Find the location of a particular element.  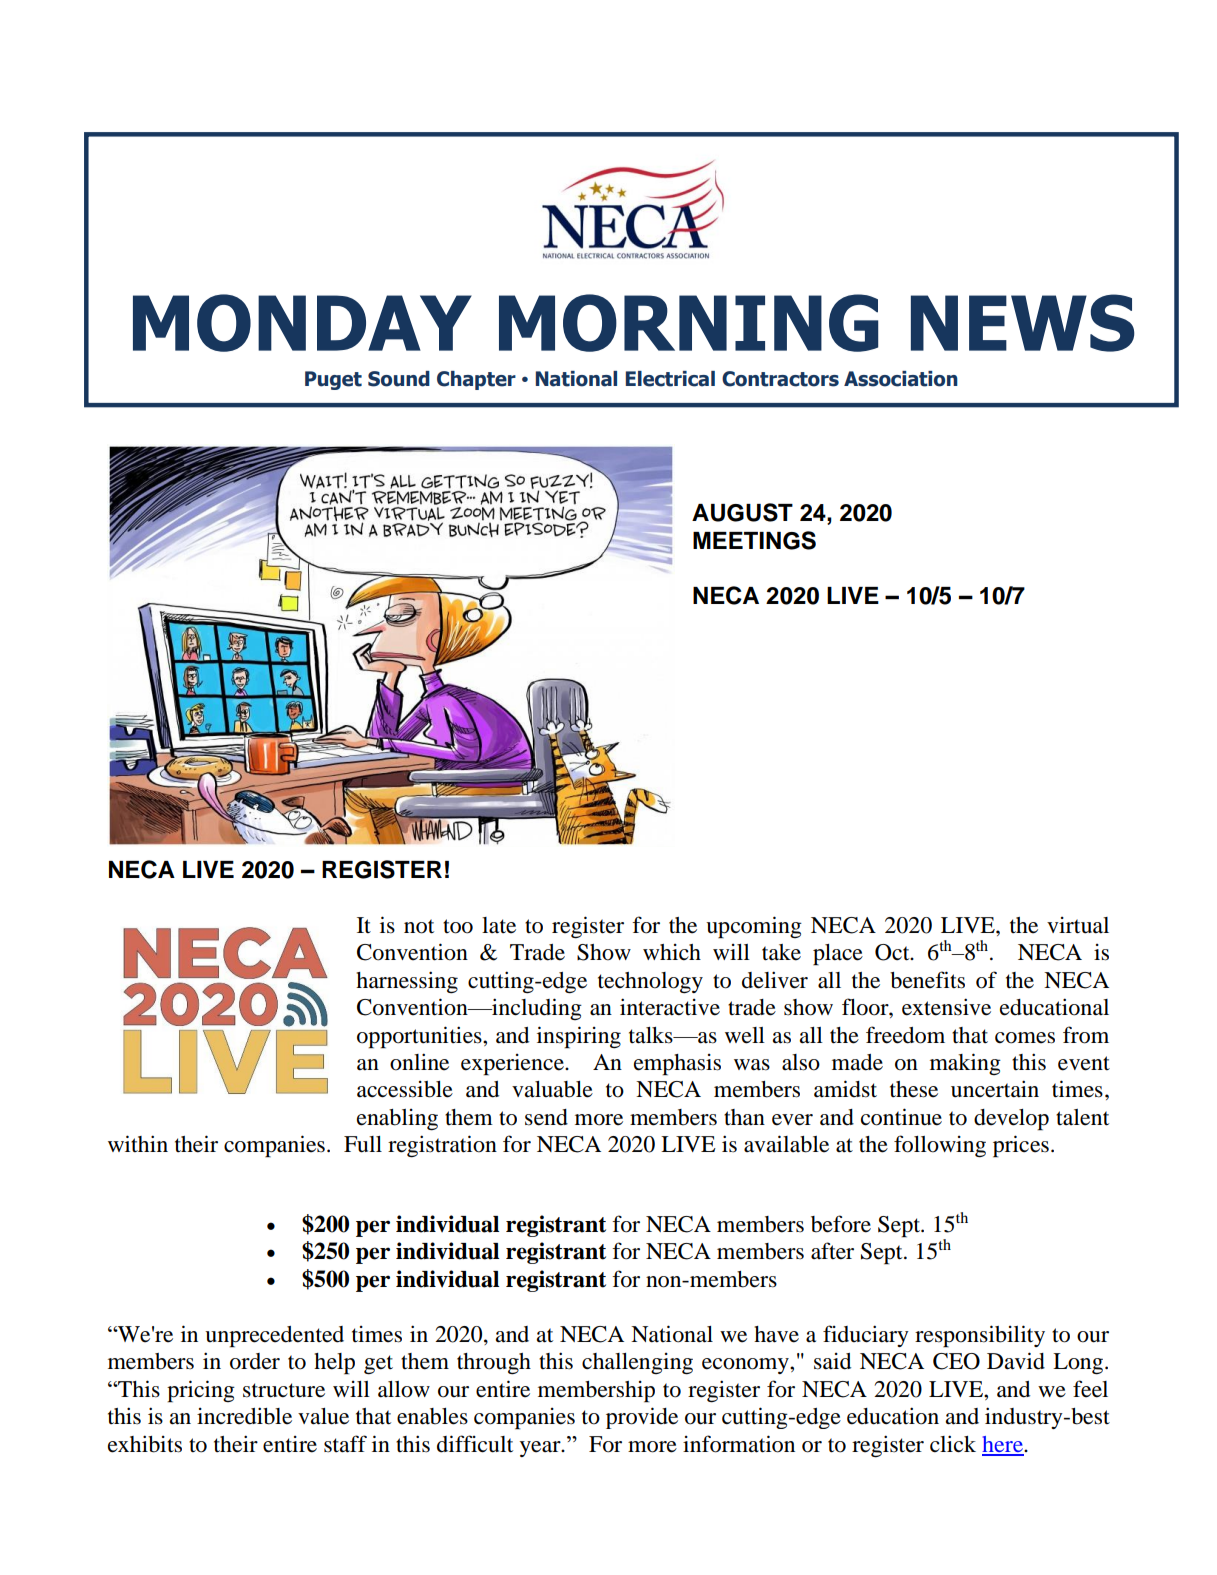

MONDAY is located at coordinates (302, 323).
